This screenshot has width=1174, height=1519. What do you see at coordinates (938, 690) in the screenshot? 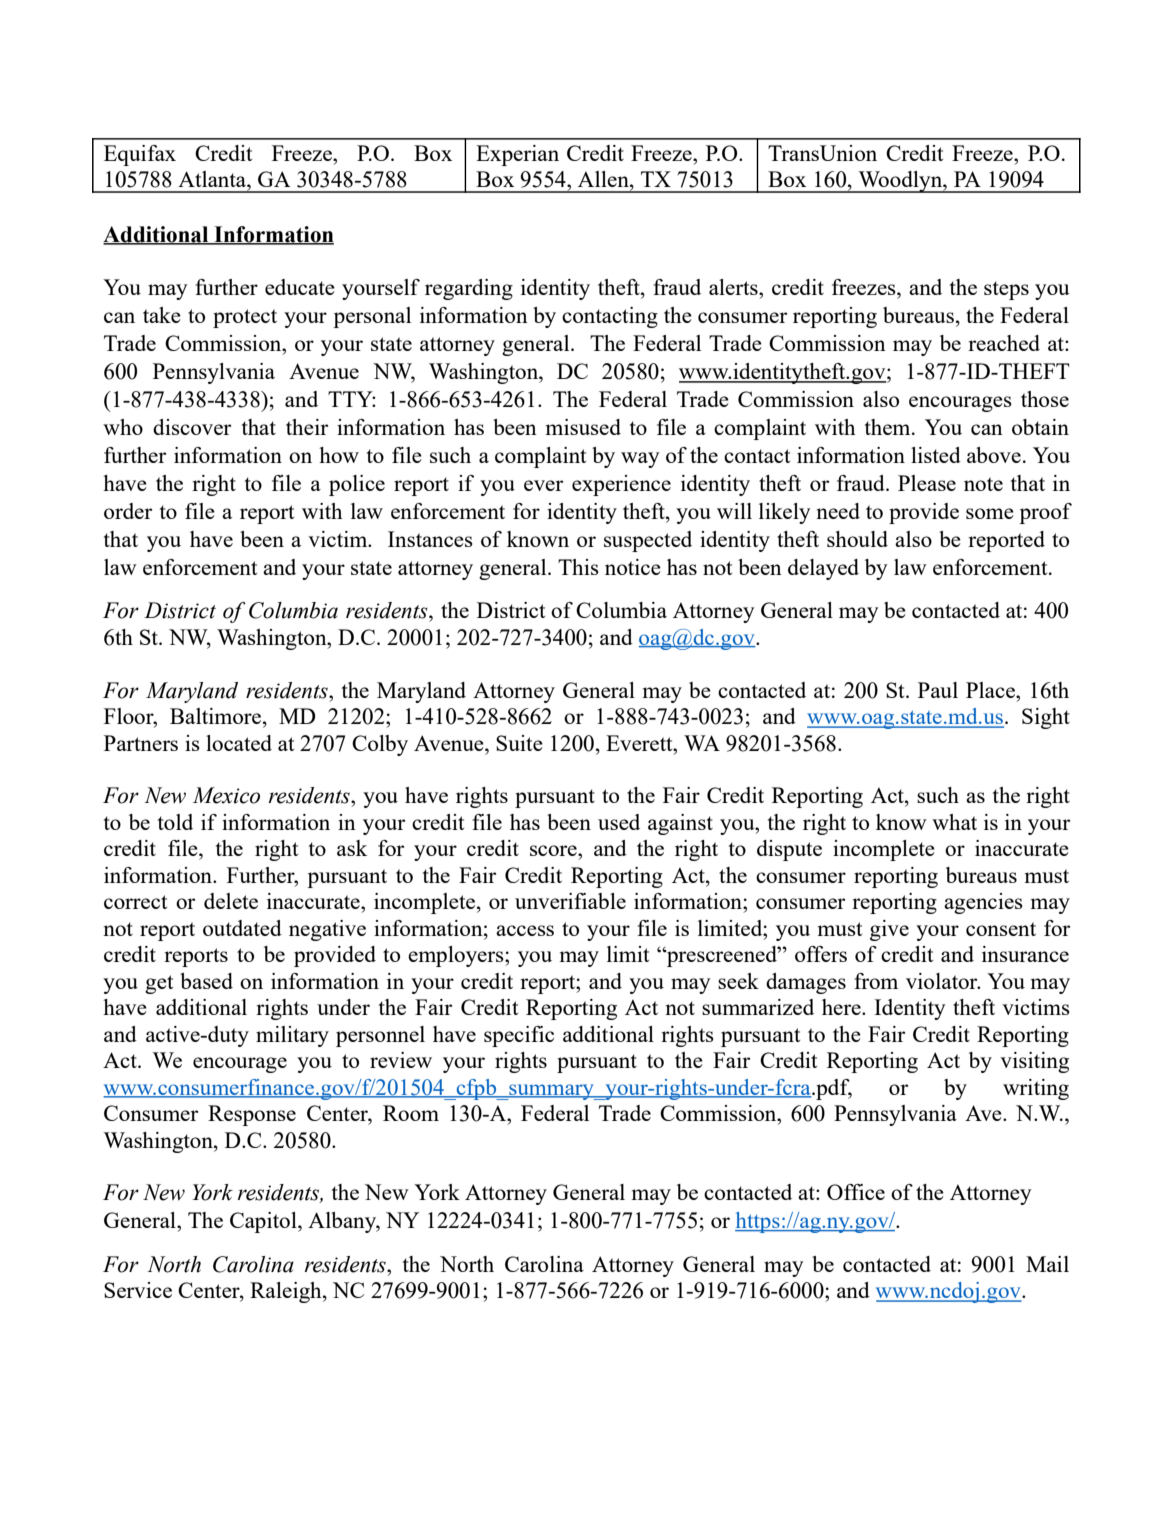
I see `Paul` at bounding box center [938, 690].
